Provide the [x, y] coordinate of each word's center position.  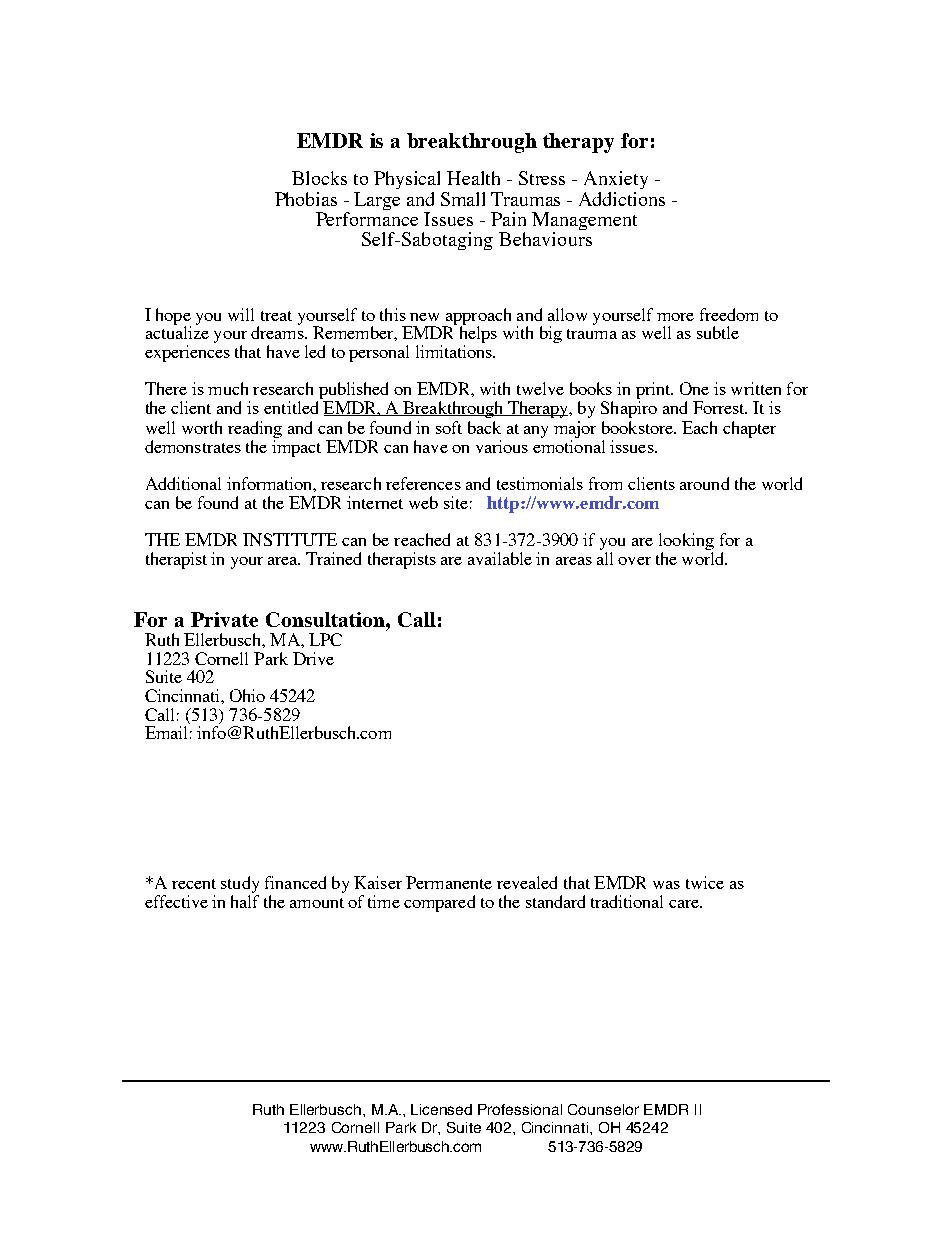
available [500, 558]
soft [449, 427]
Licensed [441, 1109]
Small [463, 199]
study [240, 884]
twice [705, 882]
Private [224, 619]
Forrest [720, 407]
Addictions [622, 199]
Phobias [306, 199]
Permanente [449, 882]
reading [255, 431]
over [634, 561]
